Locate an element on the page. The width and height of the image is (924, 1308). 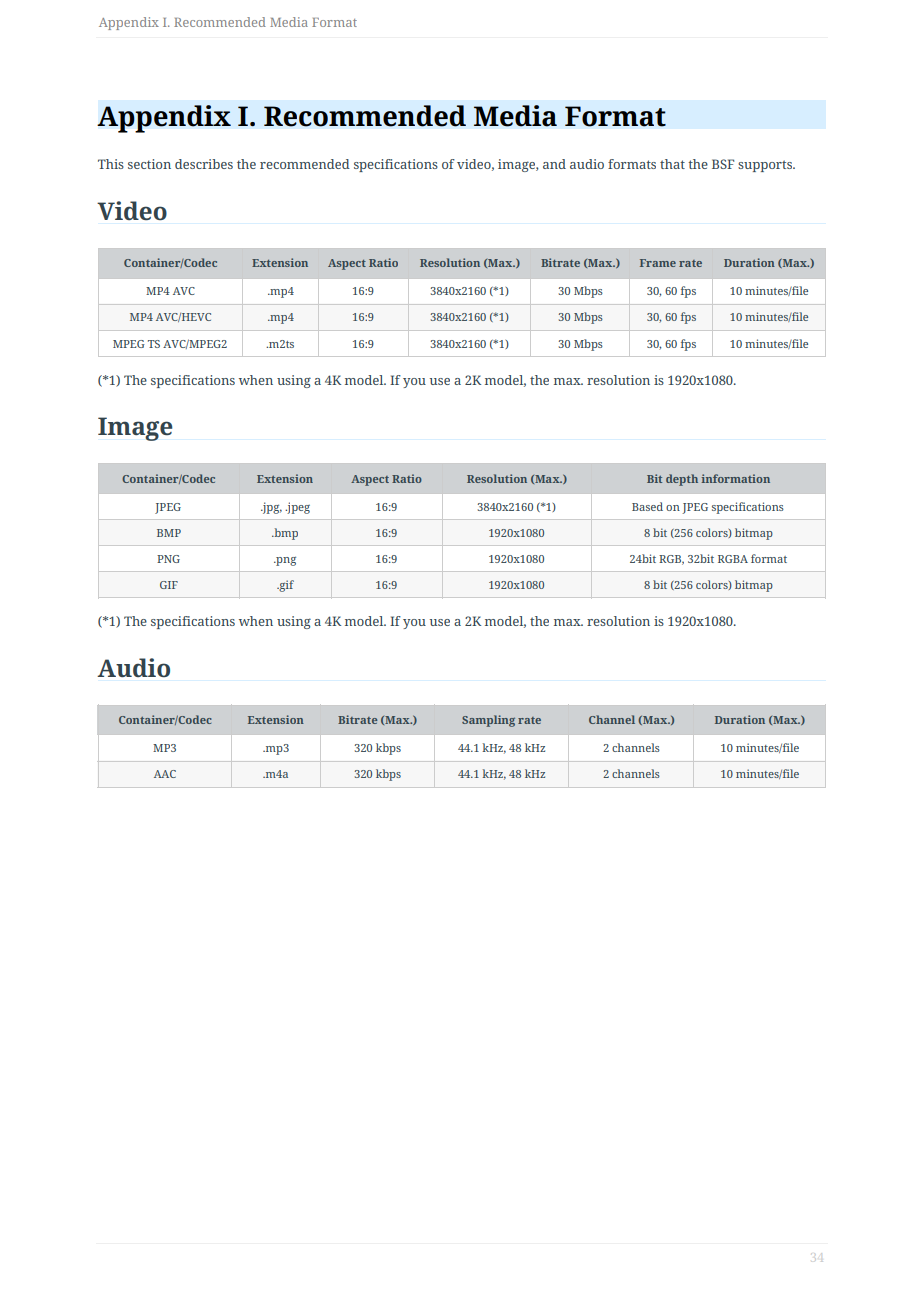
AAC is located at coordinates (165, 774).
